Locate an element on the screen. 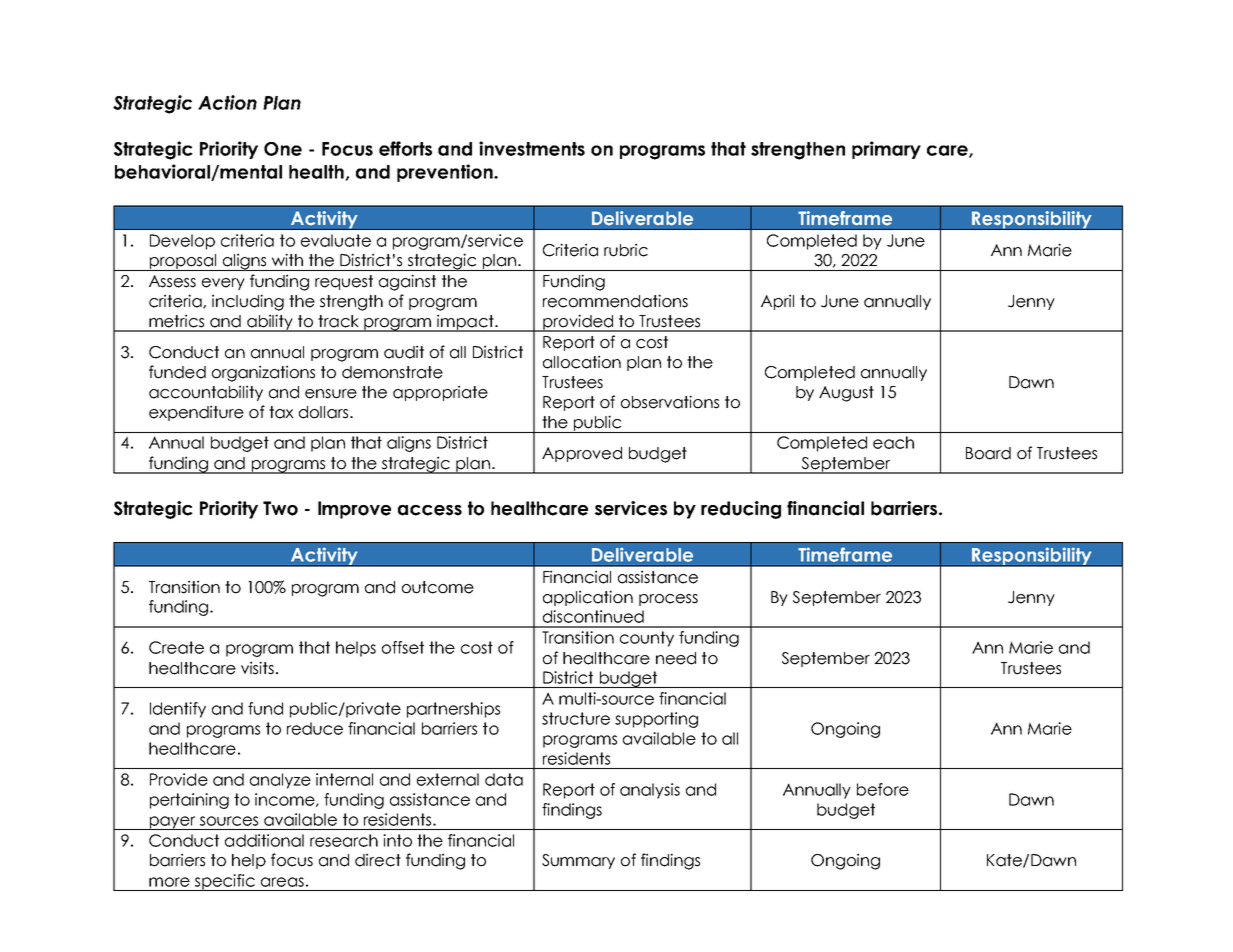  investments is located at coordinates (532, 148).
